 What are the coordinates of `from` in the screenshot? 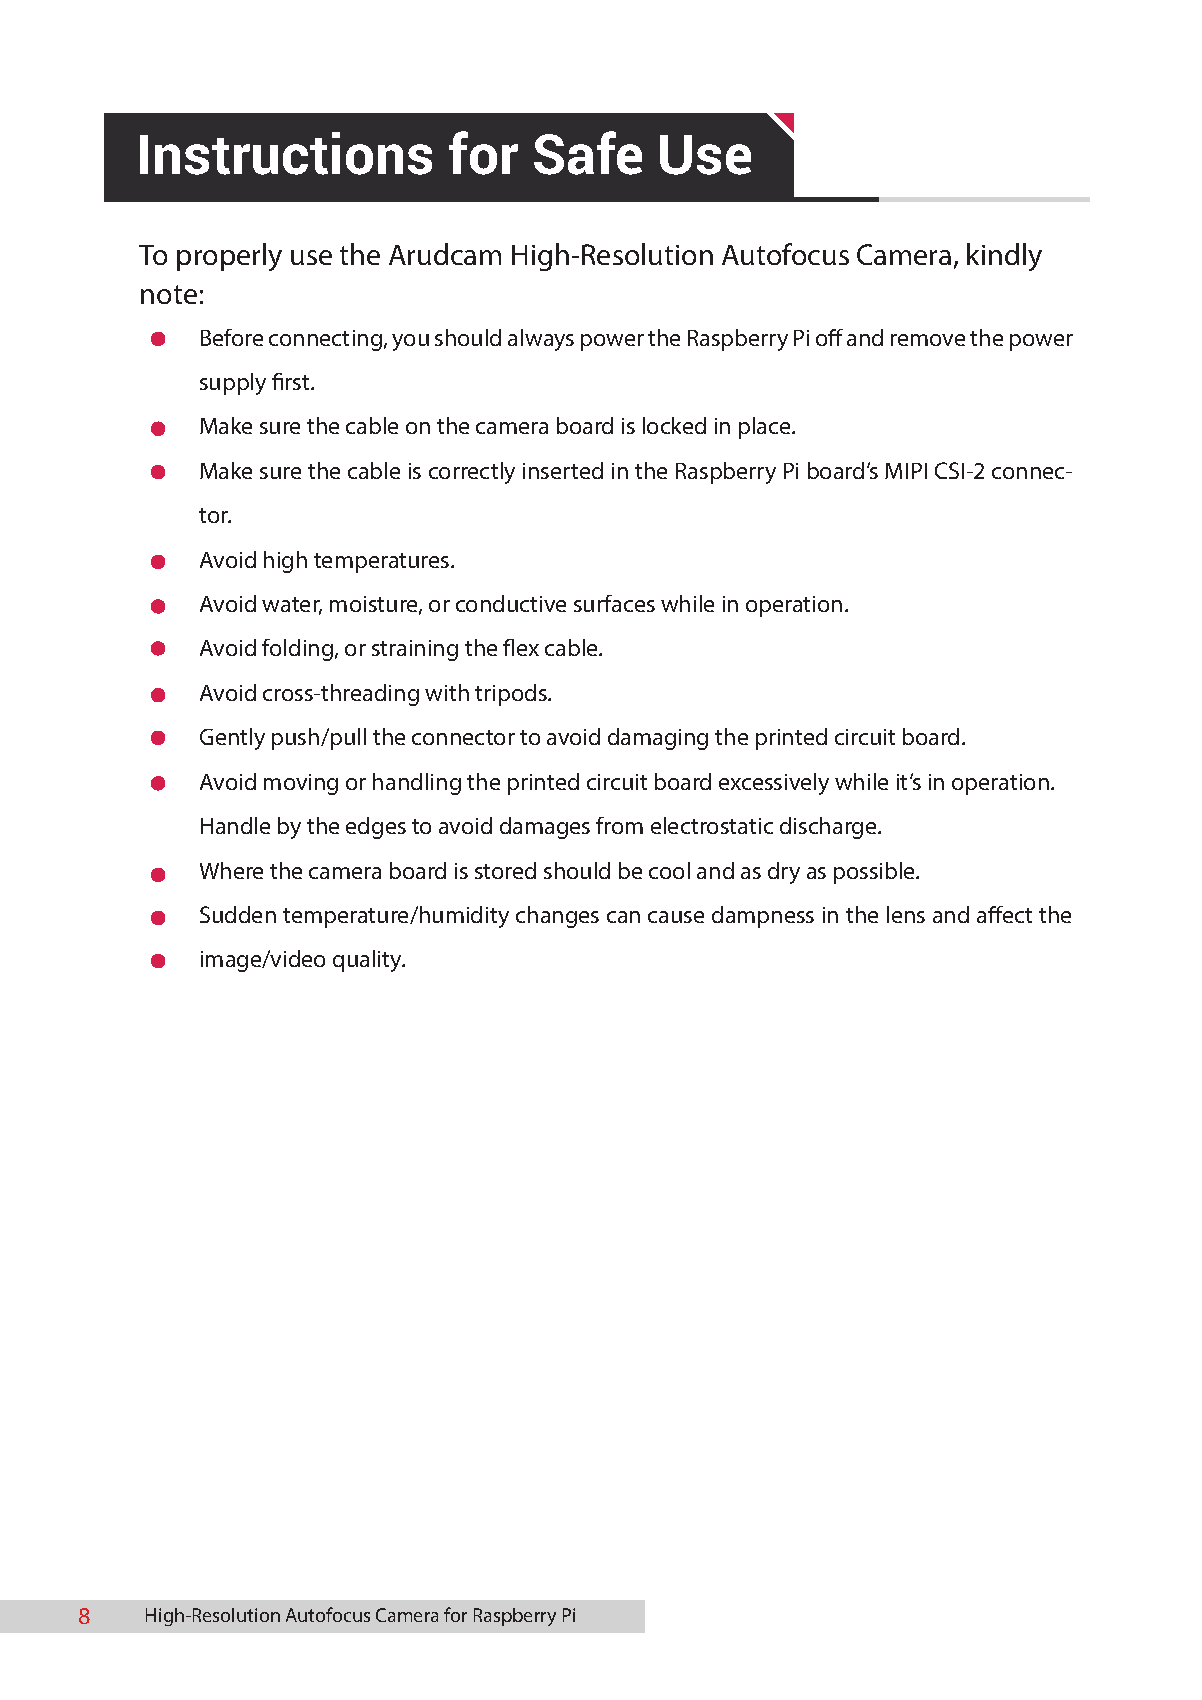 It's located at (619, 825).
